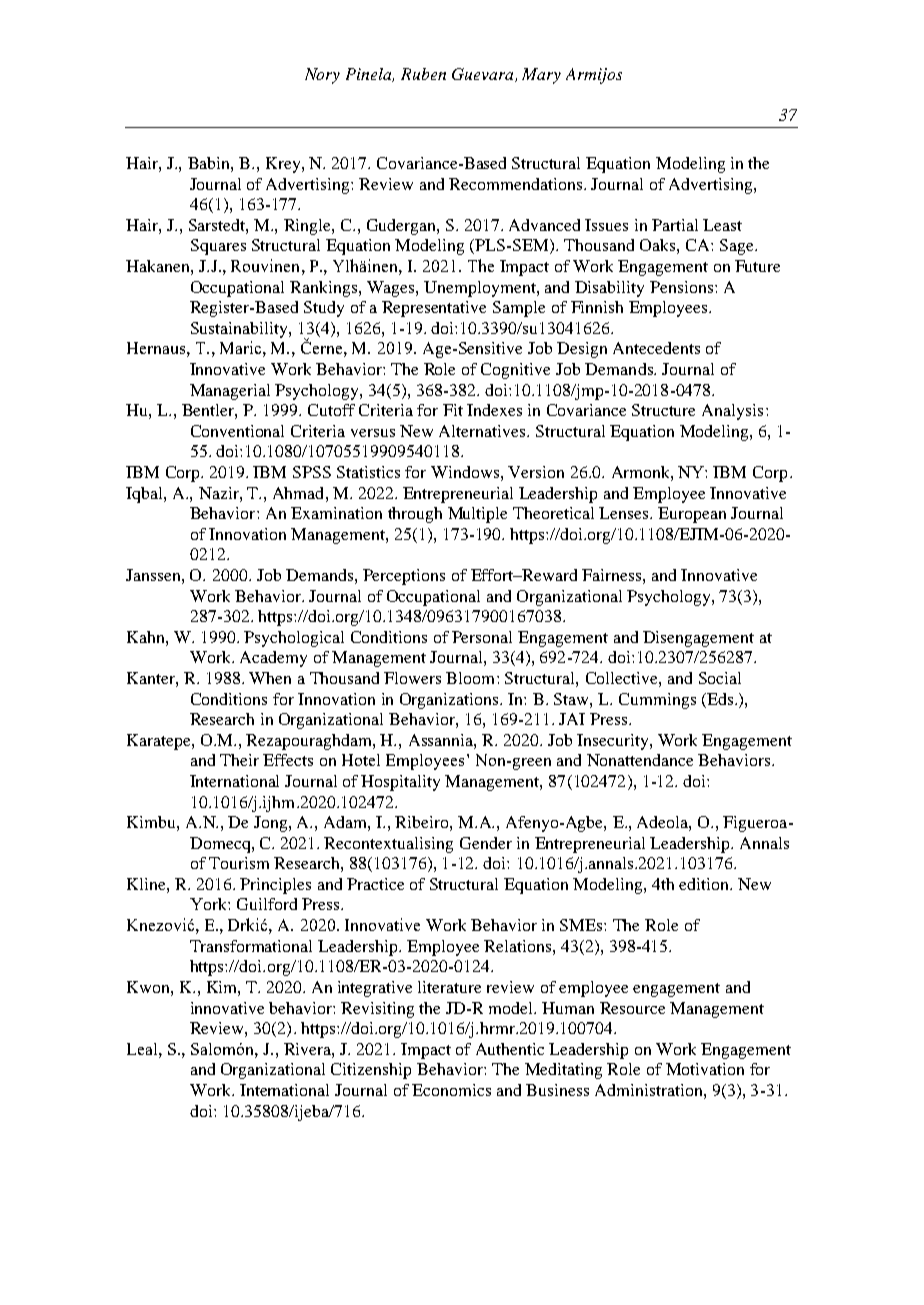 The image size is (924, 1305). I want to click on Representative, so click(434, 309).
